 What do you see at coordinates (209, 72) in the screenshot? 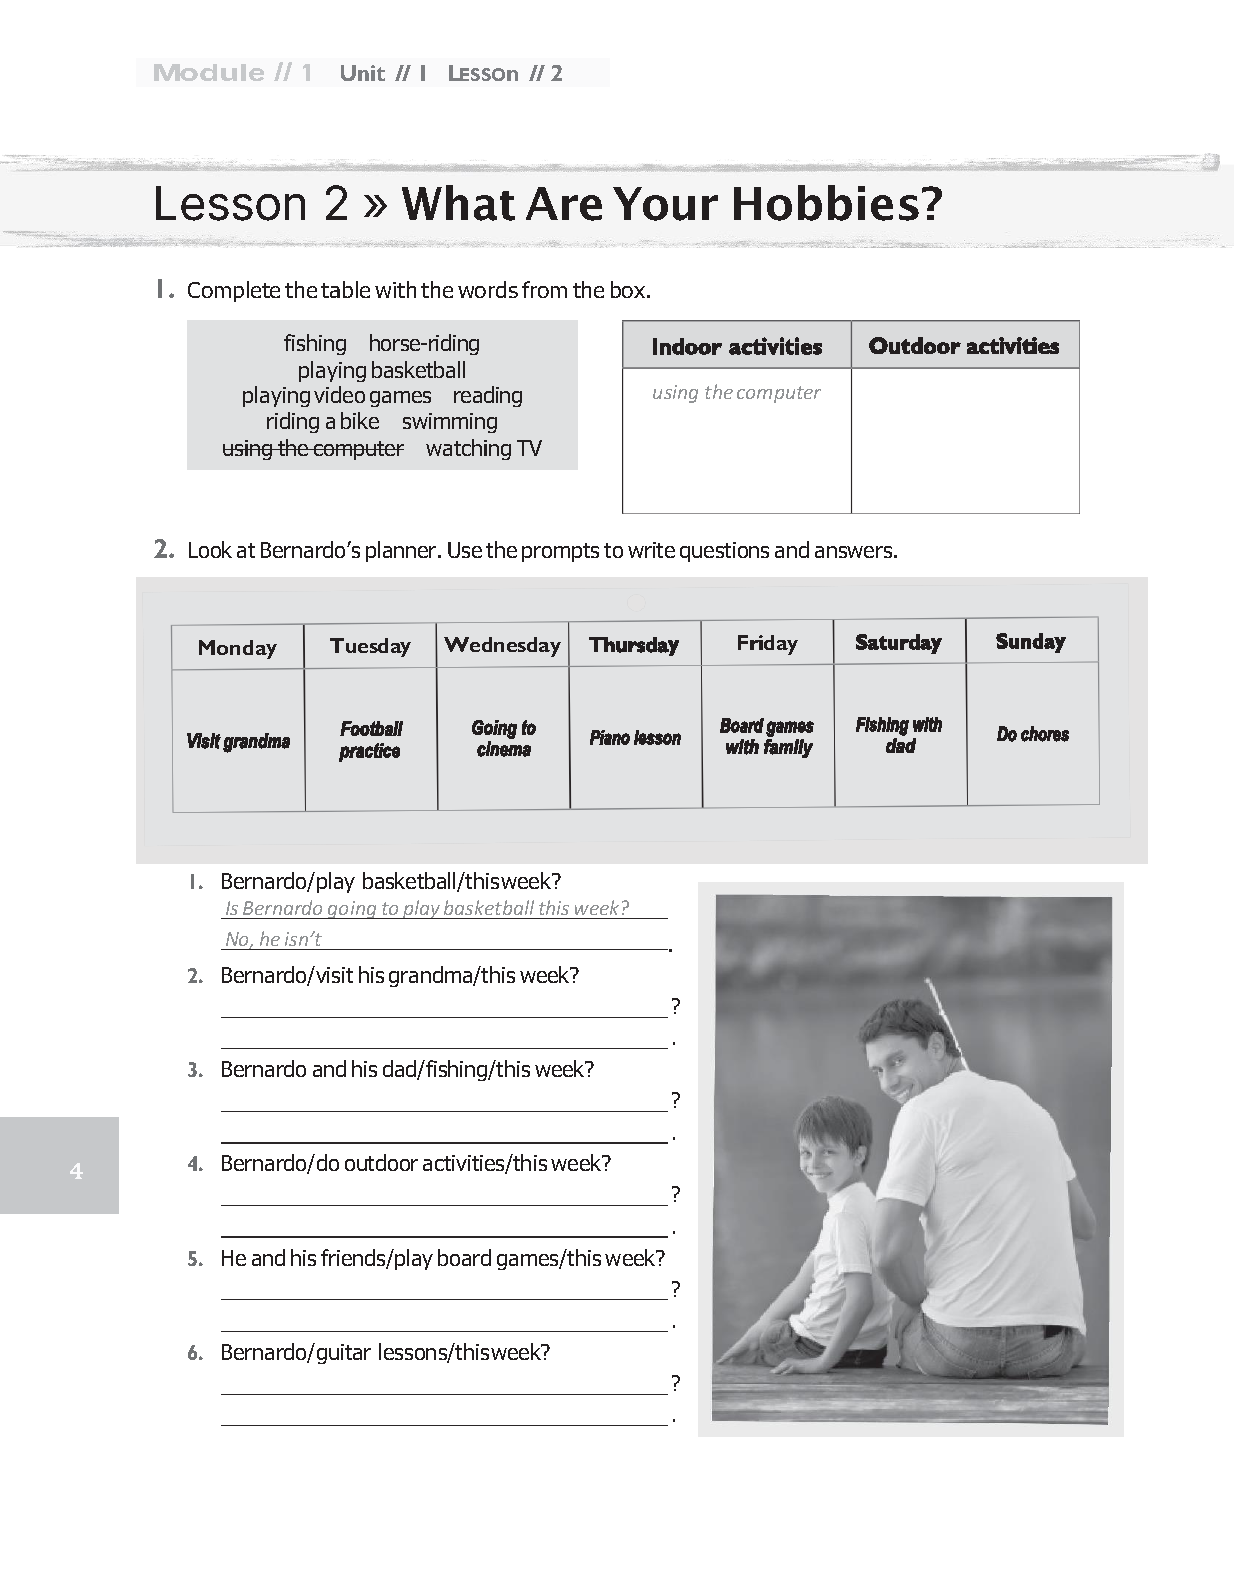
I see `Module` at bounding box center [209, 72].
